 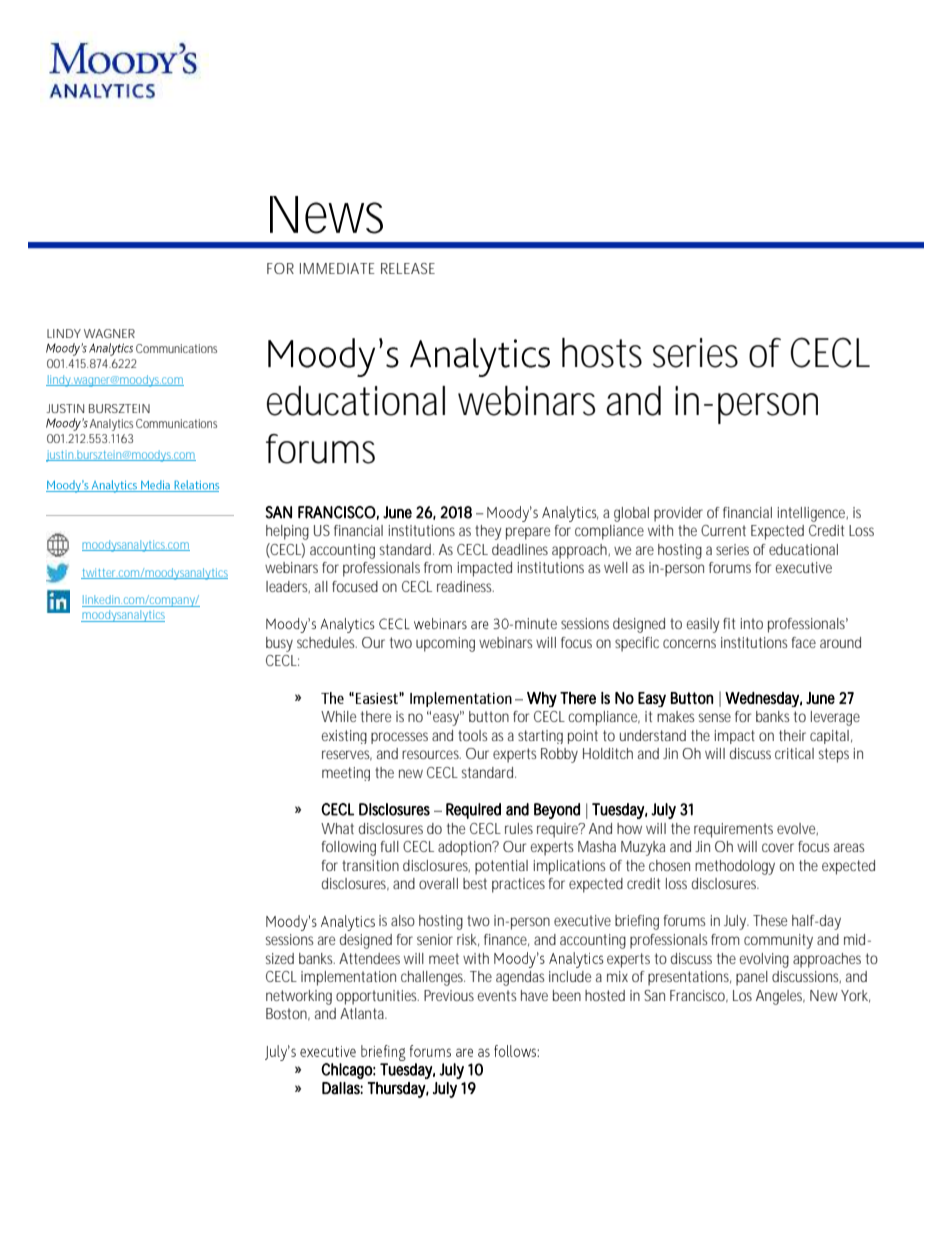 I want to click on IMMEDIATE, so click(x=337, y=268).
